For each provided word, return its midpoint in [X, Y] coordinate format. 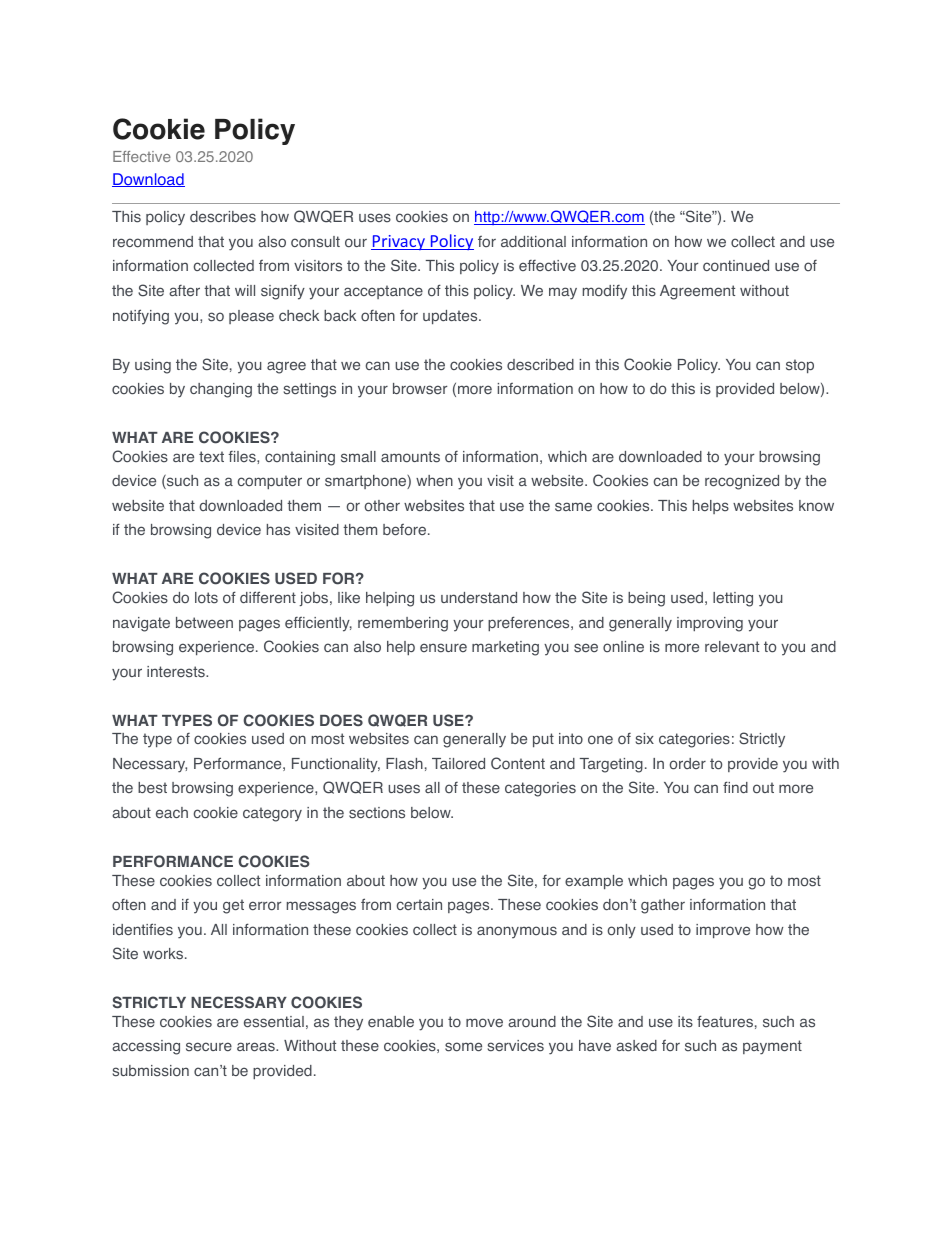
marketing [505, 648]
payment [772, 1047]
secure [209, 1047]
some [463, 1047]
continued [736, 266]
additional [533, 242]
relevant [732, 646]
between [204, 622]
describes [223, 217]
